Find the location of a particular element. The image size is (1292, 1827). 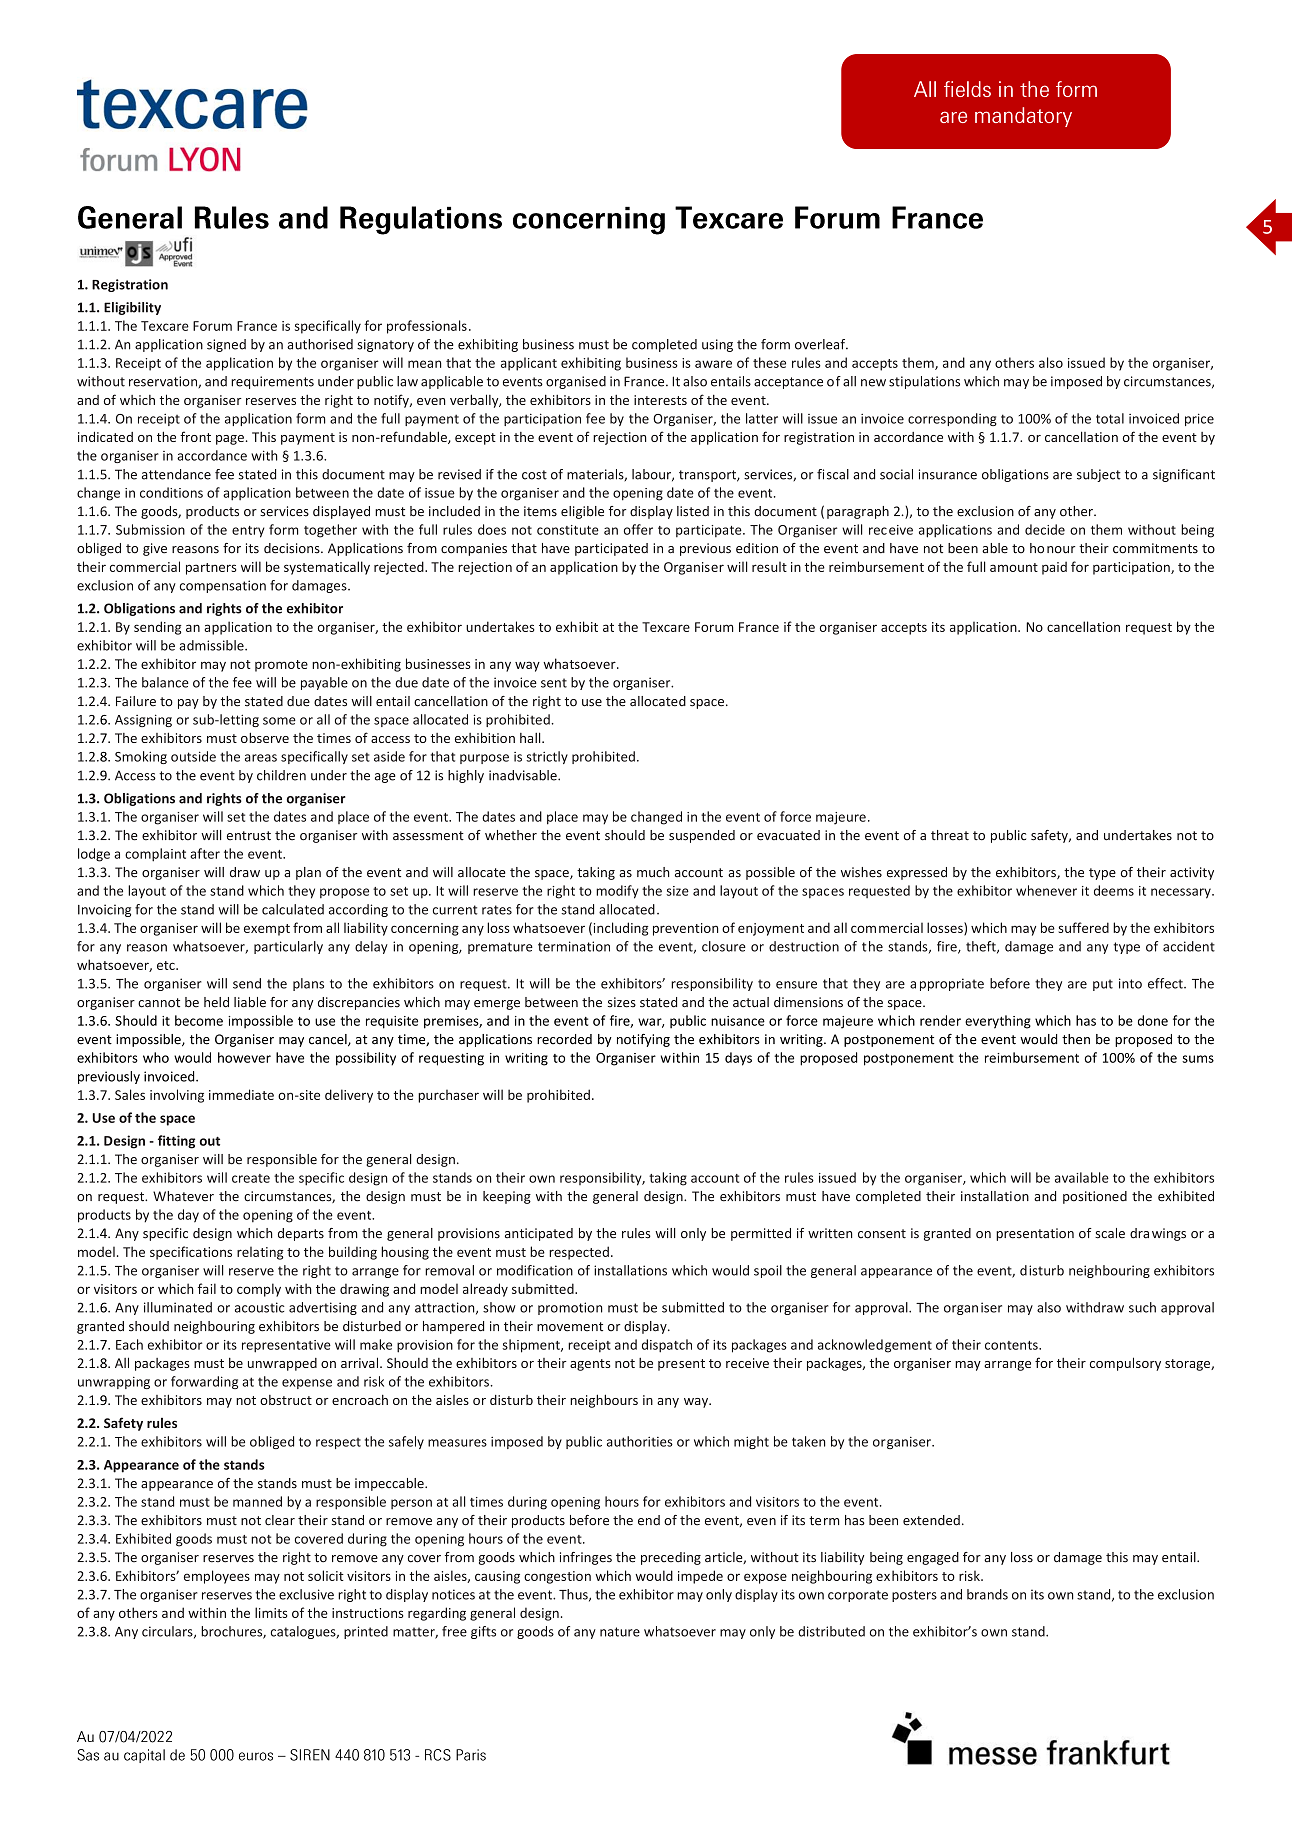

days is located at coordinates (738, 1059).
